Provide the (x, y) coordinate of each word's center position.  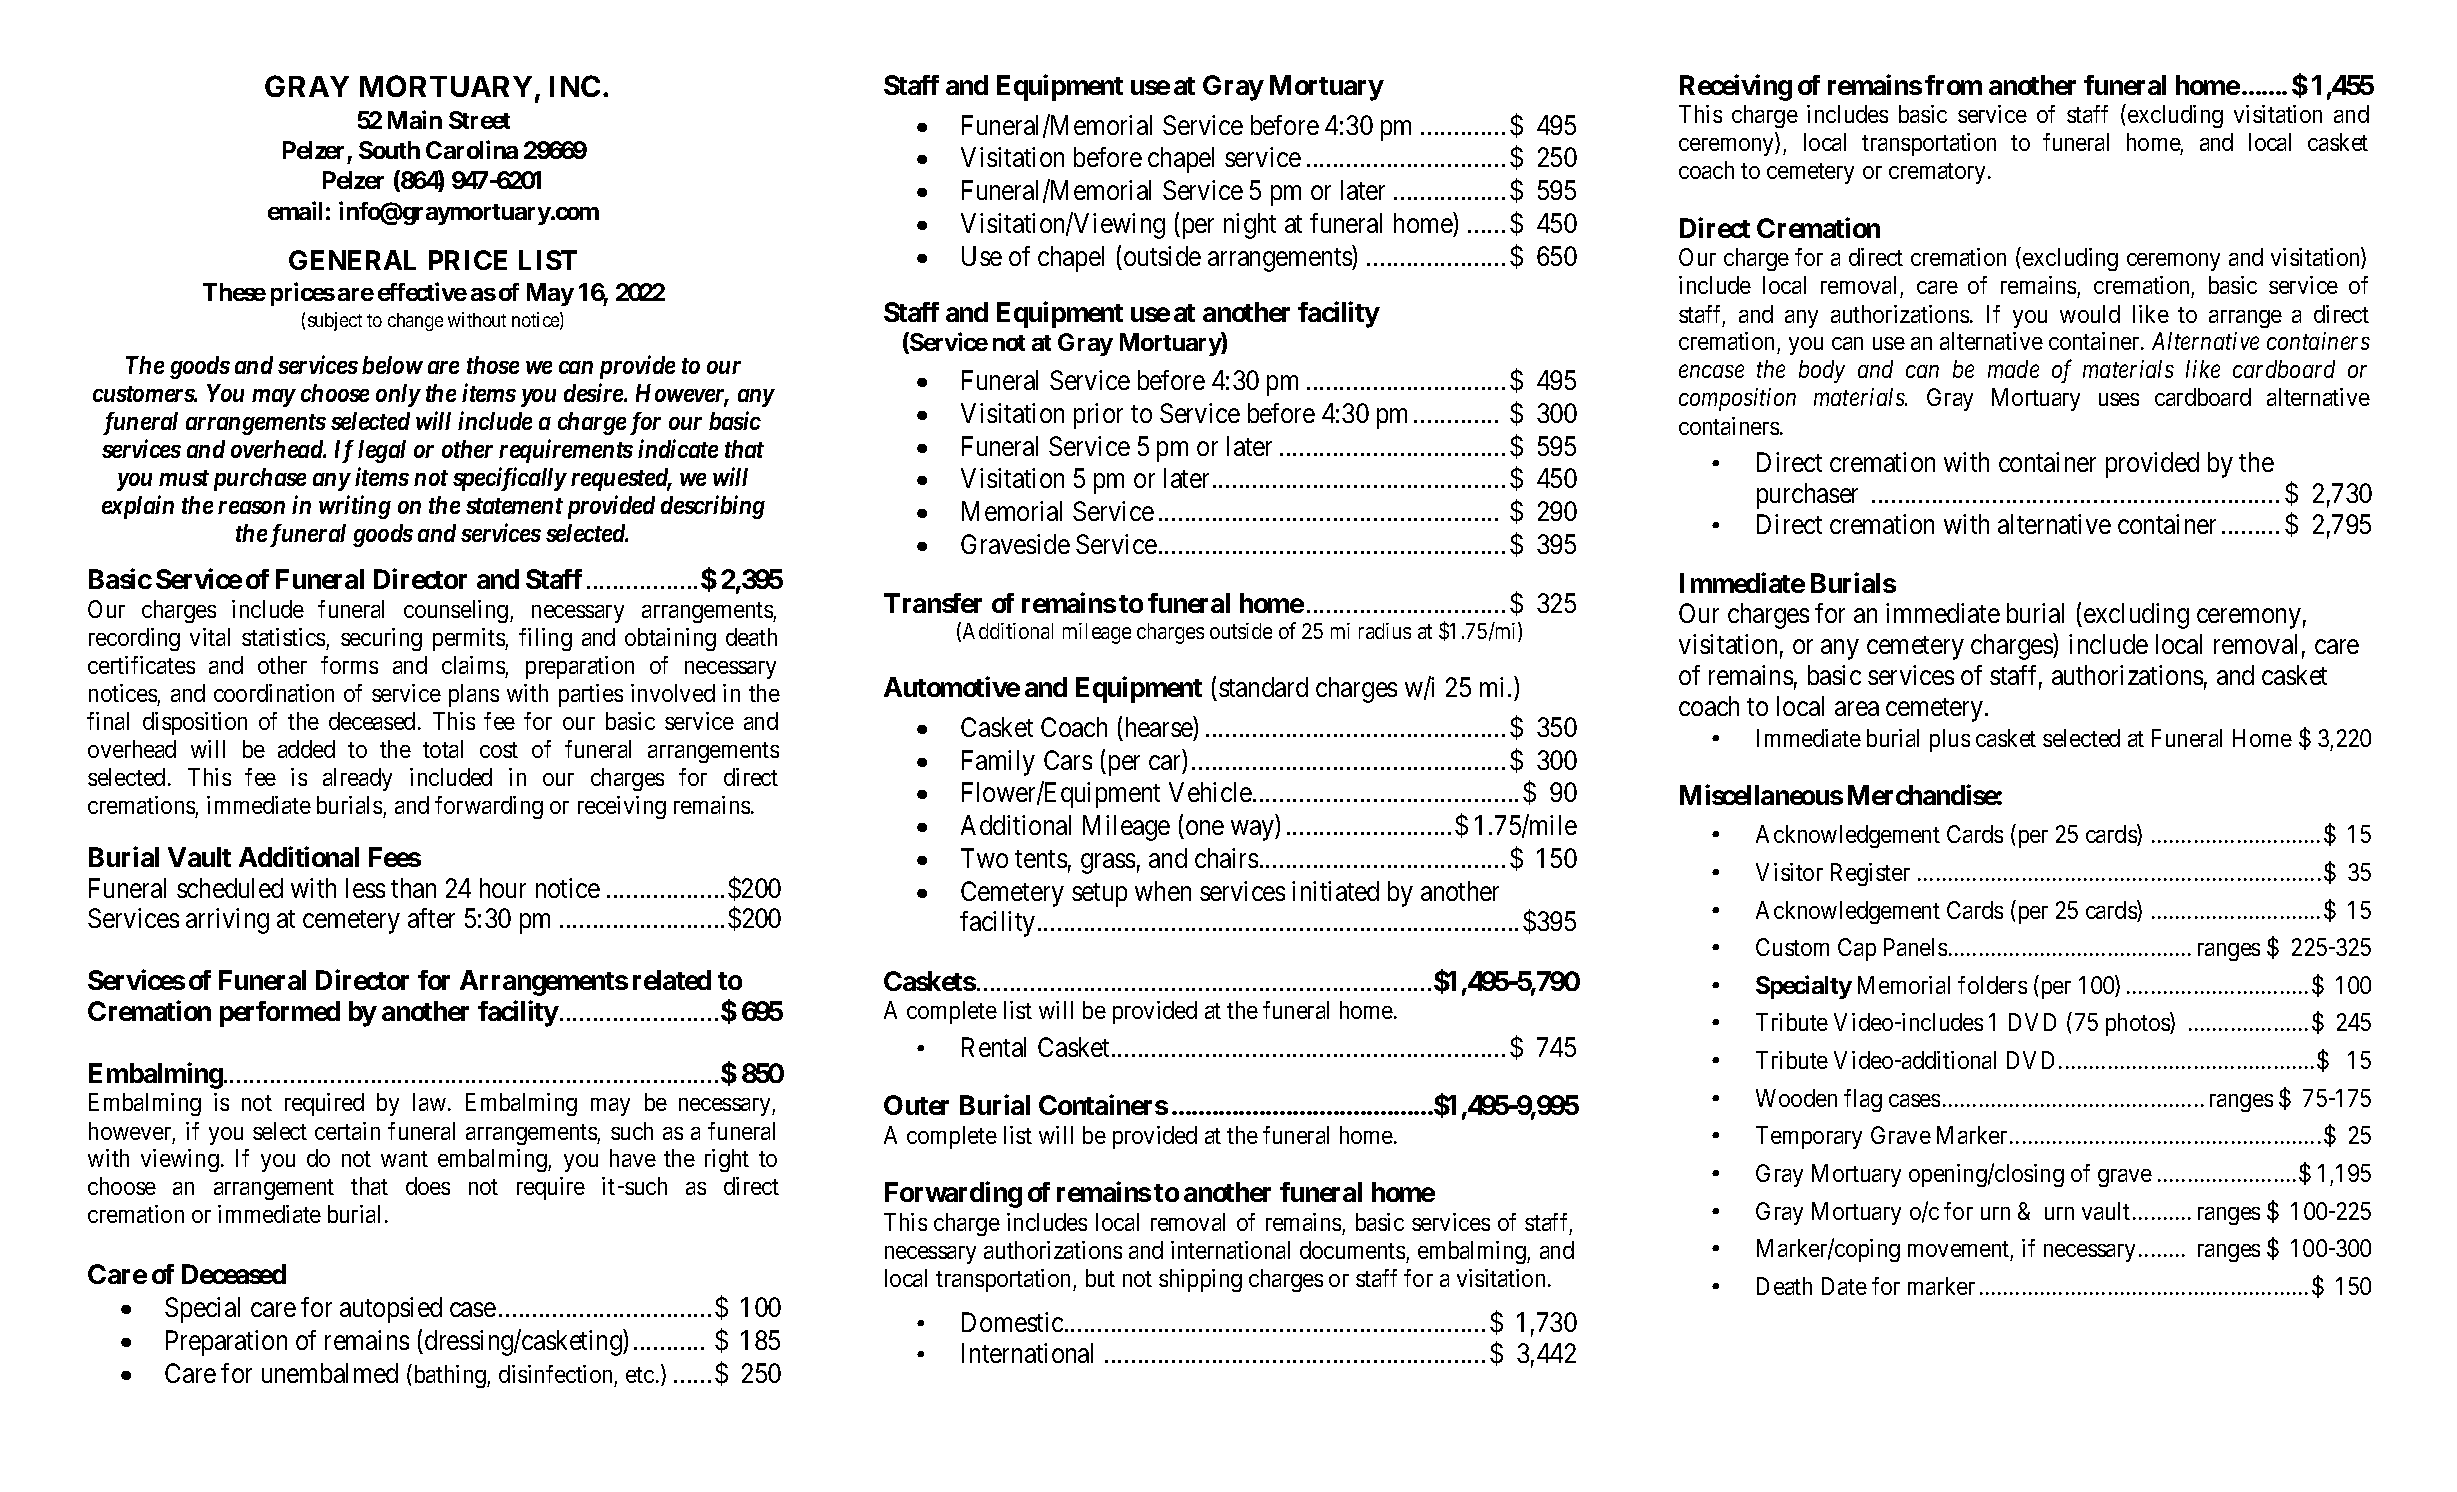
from (1953, 85)
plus (1950, 740)
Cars (1068, 760)
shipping (1200, 1280)
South (389, 150)
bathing (449, 1376)
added (306, 749)
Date (1844, 1286)
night (1250, 226)
